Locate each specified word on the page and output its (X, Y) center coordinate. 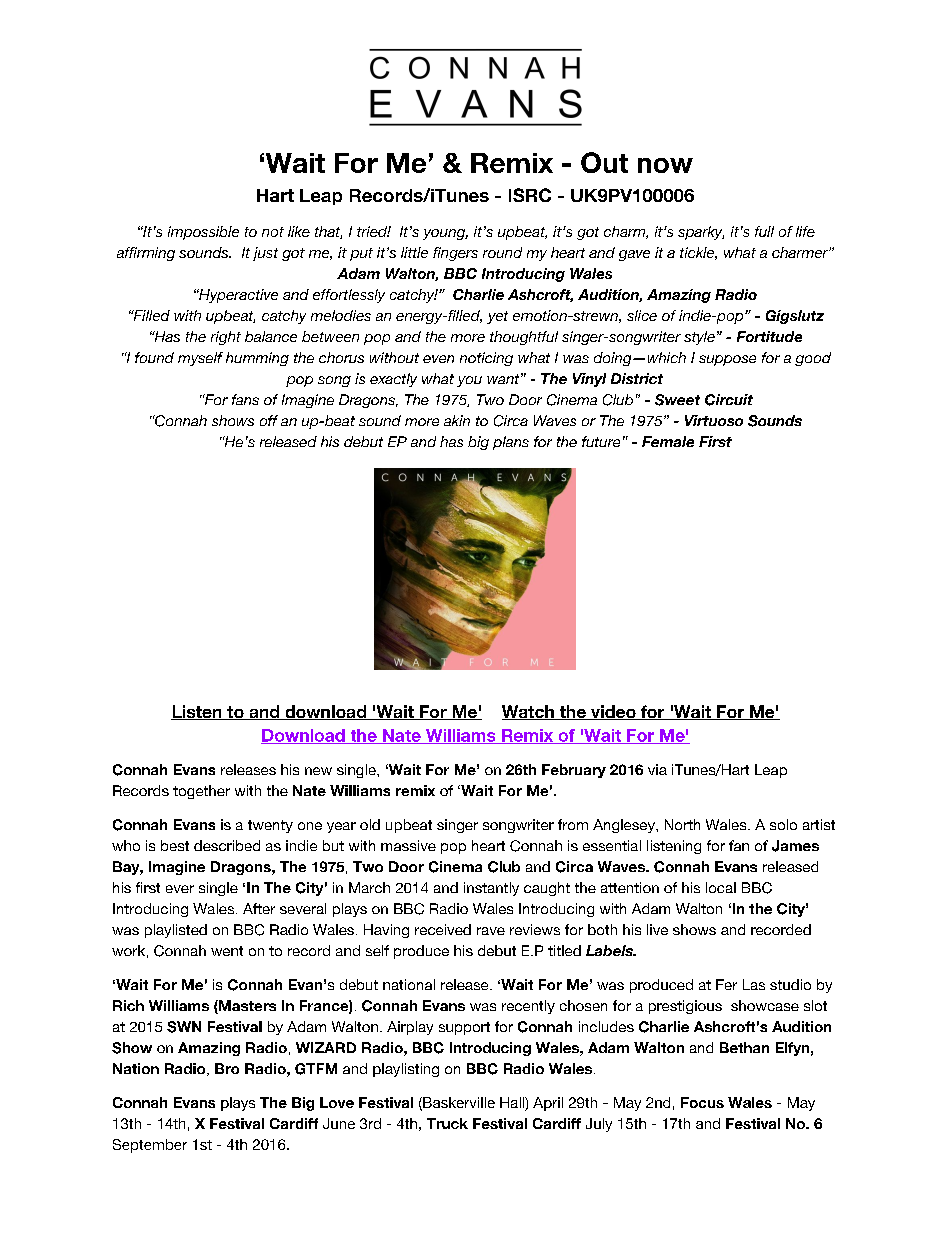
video (613, 712)
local (721, 887)
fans (245, 399)
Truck (447, 1123)
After (259, 908)
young (445, 234)
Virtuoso (714, 420)
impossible (203, 233)
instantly (491, 889)
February (574, 771)
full (764, 231)
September (150, 1146)
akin (457, 420)
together (201, 792)
